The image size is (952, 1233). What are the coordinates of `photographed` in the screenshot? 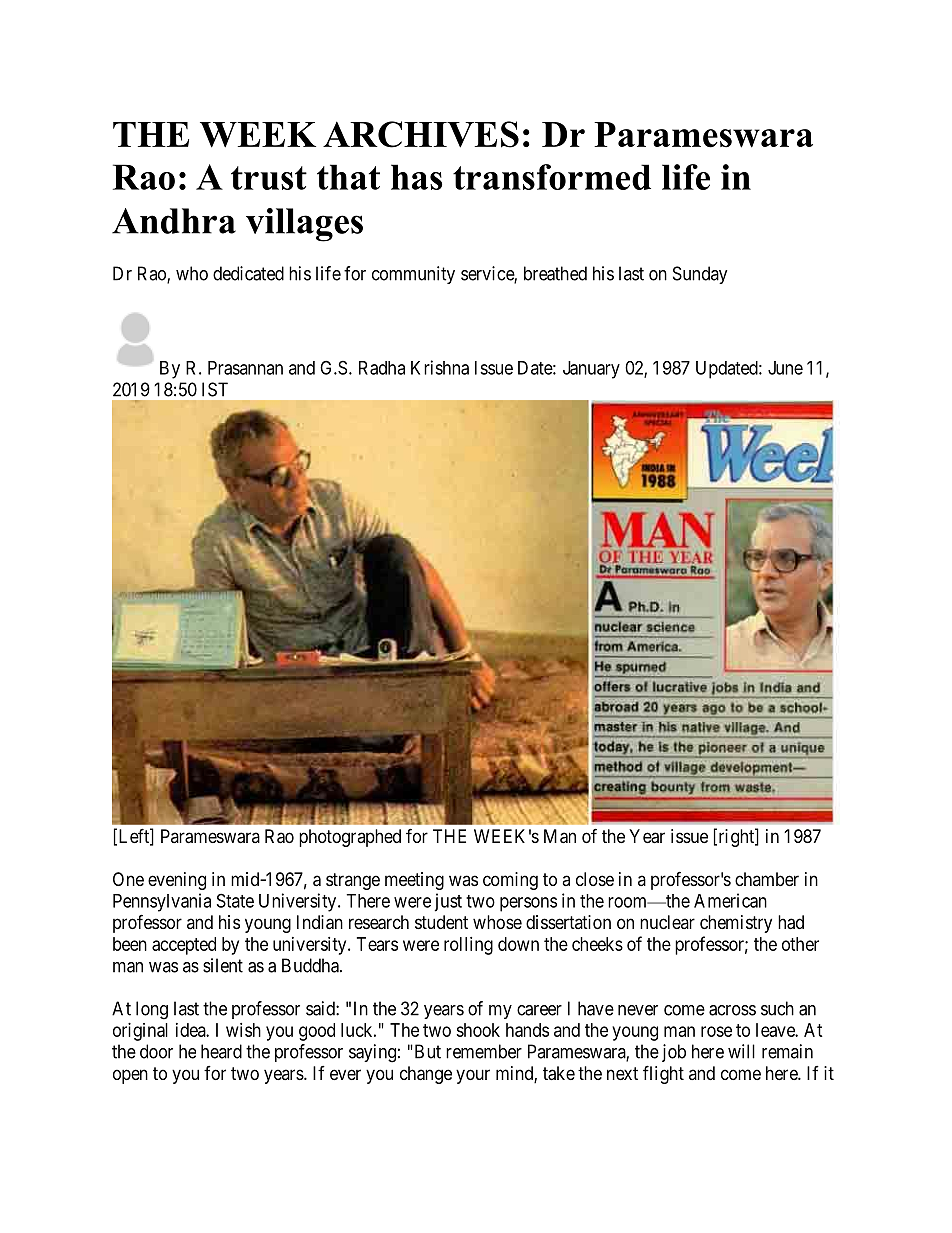 It's located at (350, 838).
